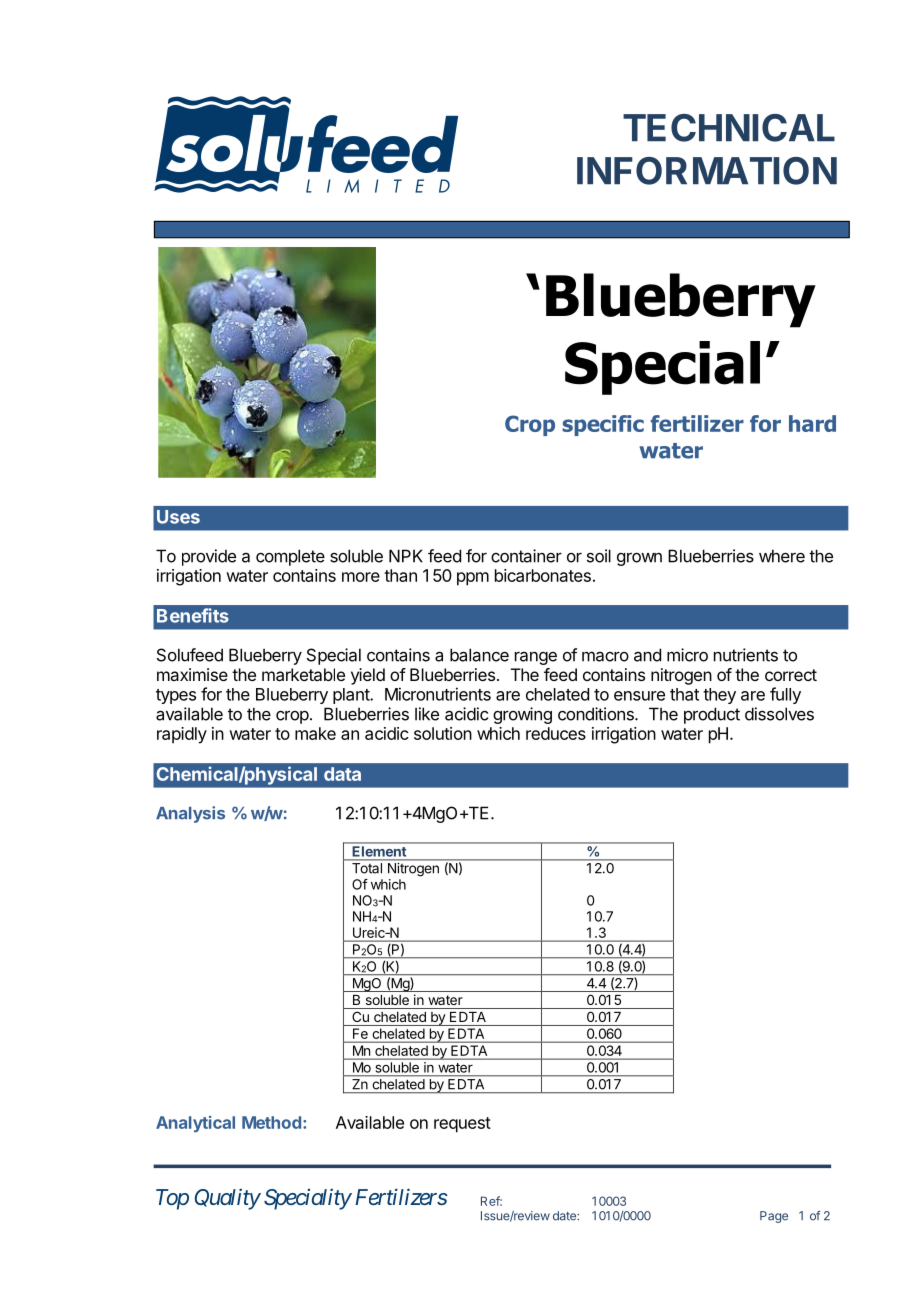  What do you see at coordinates (190, 814) in the document?
I see `Analysis` at bounding box center [190, 814].
